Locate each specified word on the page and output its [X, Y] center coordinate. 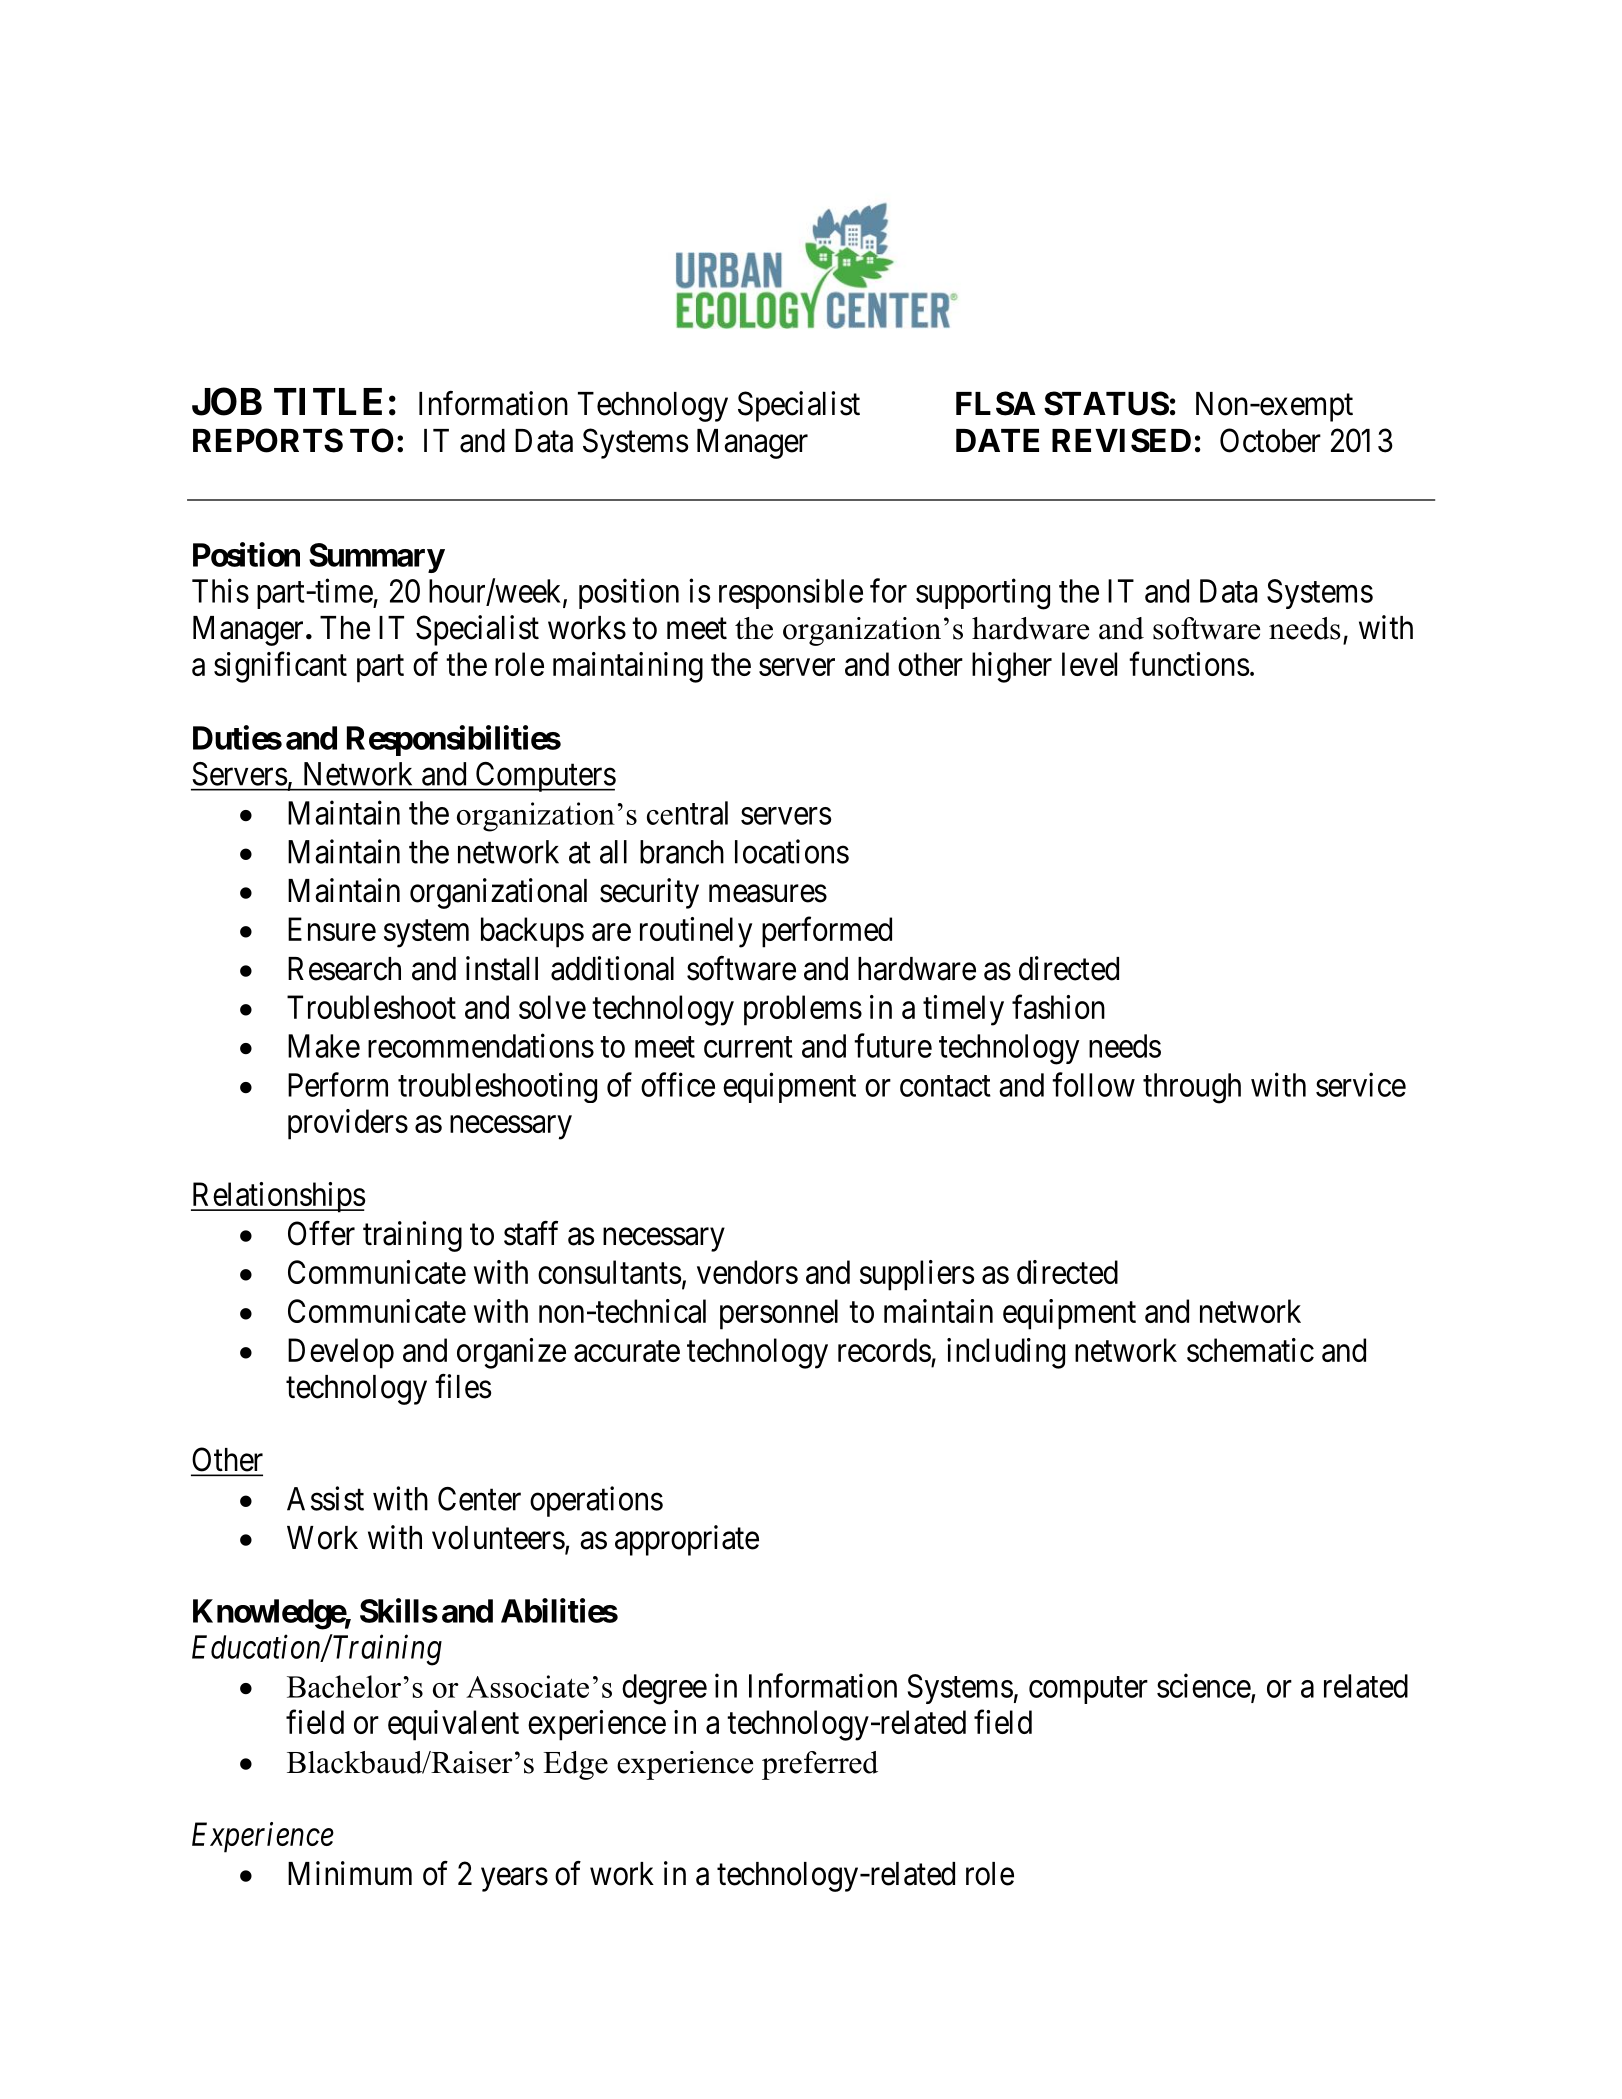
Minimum [350, 1873]
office [678, 1084]
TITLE [328, 401]
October [1270, 440]
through [1192, 1088]
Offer [321, 1233]
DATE [997, 440]
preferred [820, 1765]
